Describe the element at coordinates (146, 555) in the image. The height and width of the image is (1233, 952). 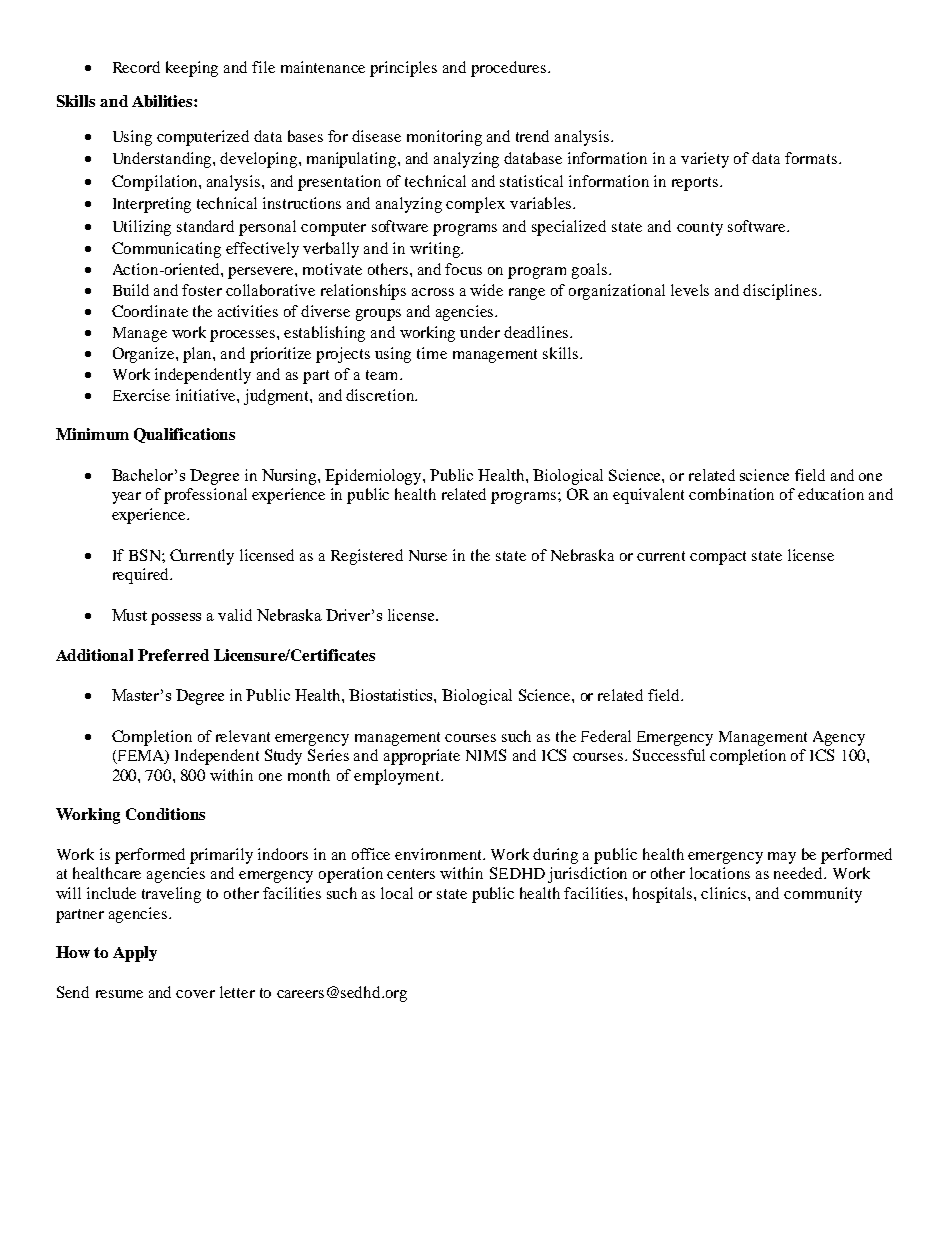
I see `BSN` at that location.
